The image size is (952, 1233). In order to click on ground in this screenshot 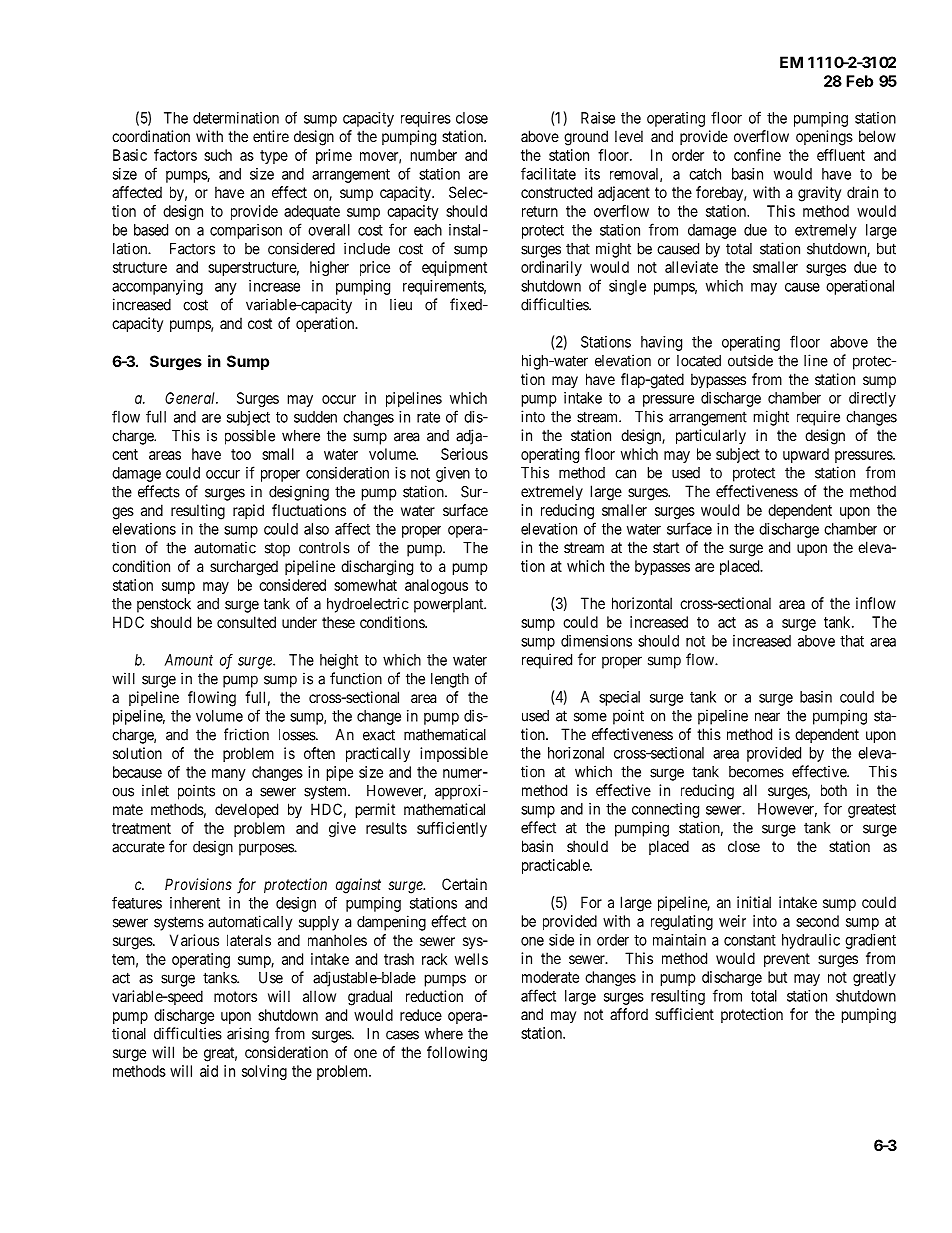, I will do `click(586, 138)`.
